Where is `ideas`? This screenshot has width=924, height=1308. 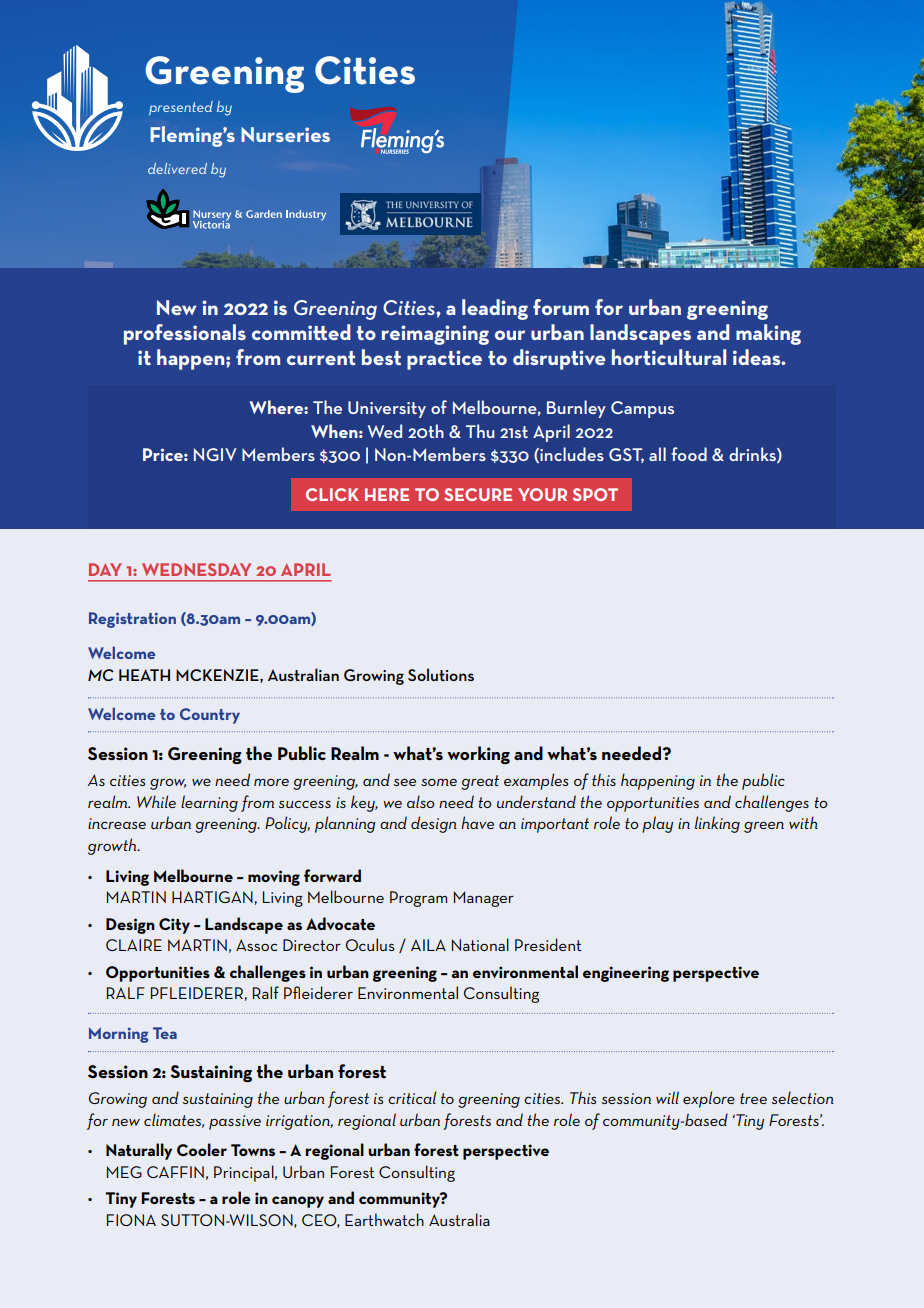 ideas is located at coordinates (758, 357).
